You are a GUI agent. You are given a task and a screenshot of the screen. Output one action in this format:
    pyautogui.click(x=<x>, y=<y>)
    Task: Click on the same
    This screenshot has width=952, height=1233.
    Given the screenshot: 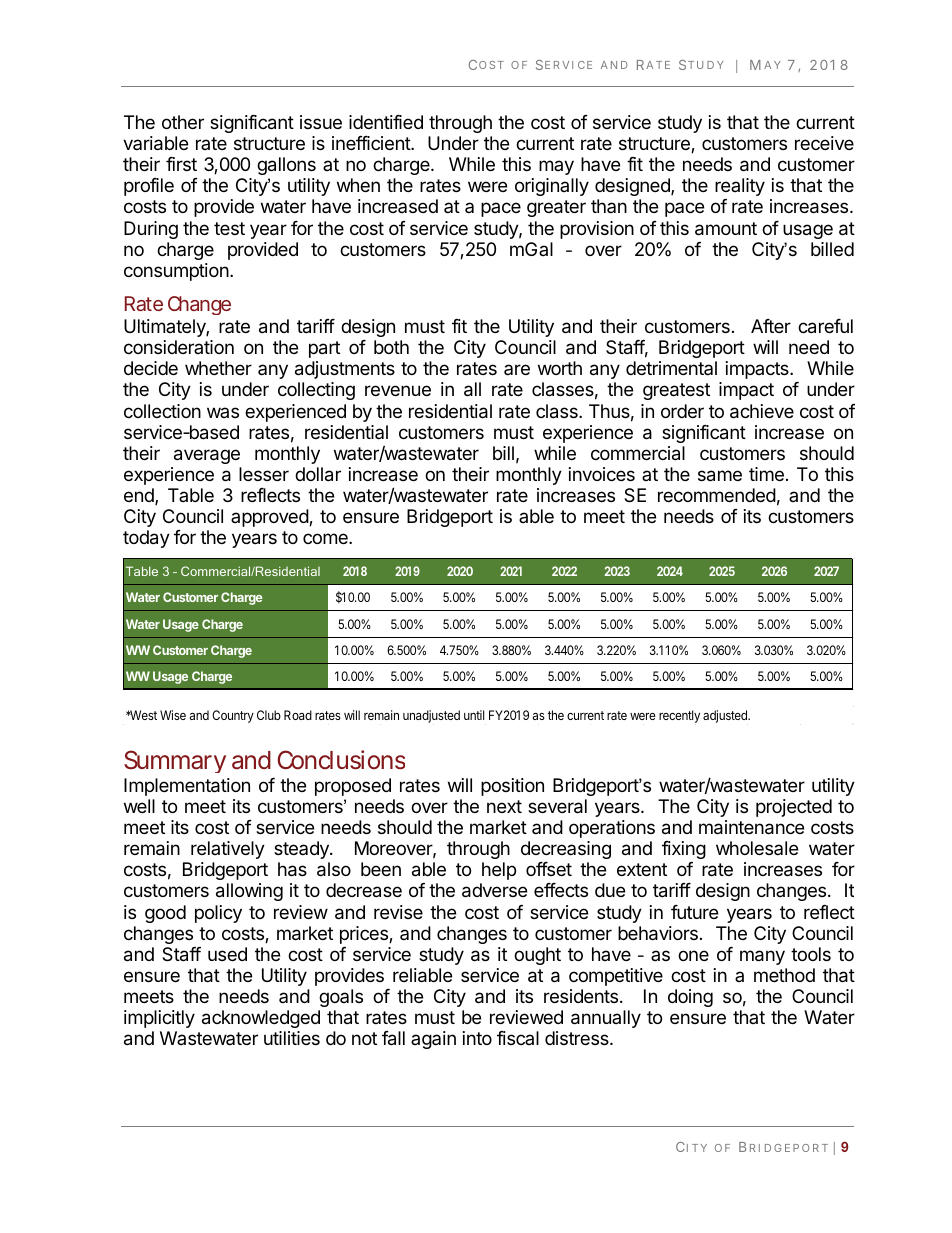 What is the action you would take?
    pyautogui.click(x=720, y=476)
